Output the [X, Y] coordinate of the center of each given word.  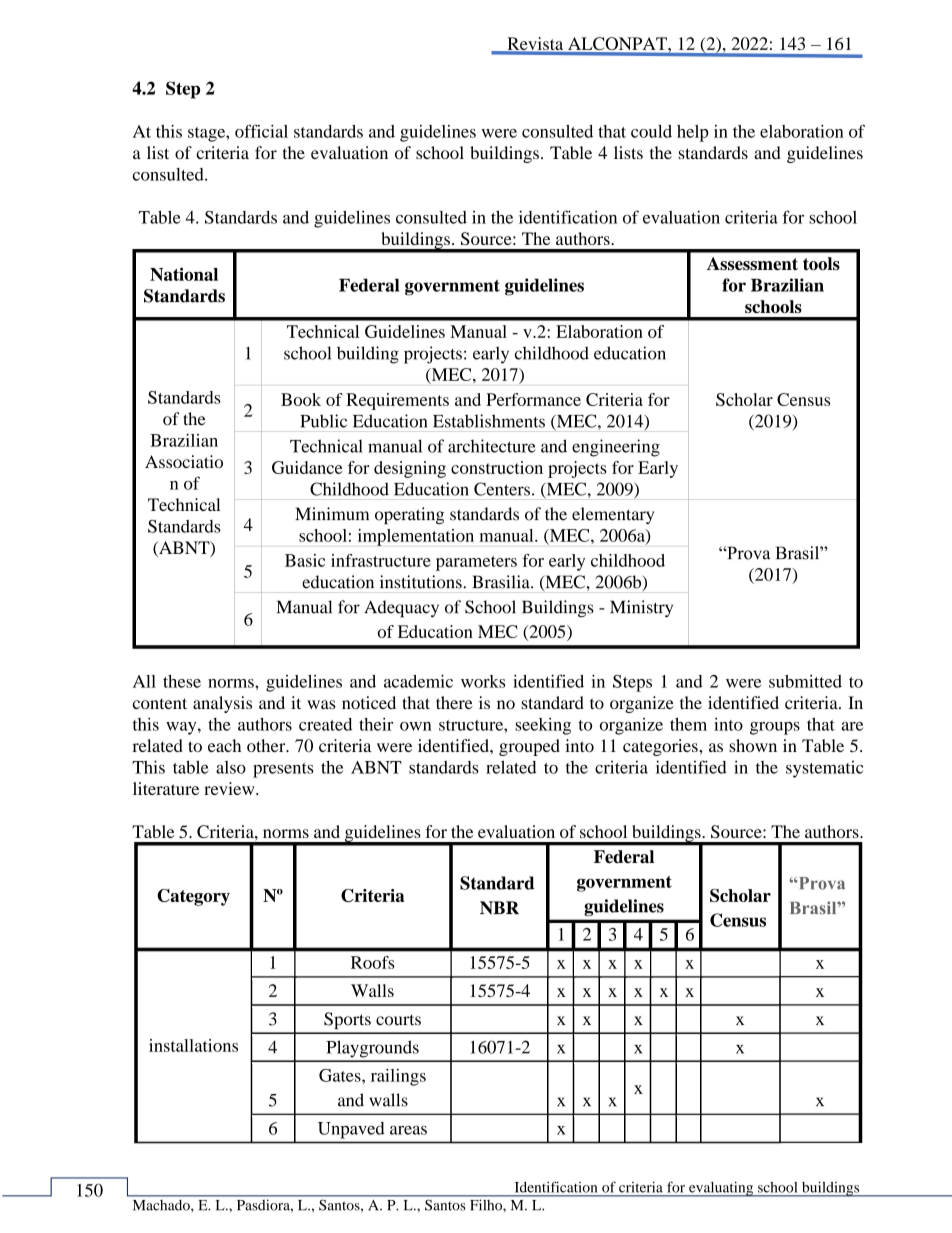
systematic [824, 769]
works [483, 681]
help [693, 133]
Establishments [489, 421]
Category [193, 897]
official [261, 131]
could [651, 131]
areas [408, 1130]
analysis [222, 704]
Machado [162, 1205]
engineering [616, 448]
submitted [805, 681]
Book [301, 399]
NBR [499, 907]
